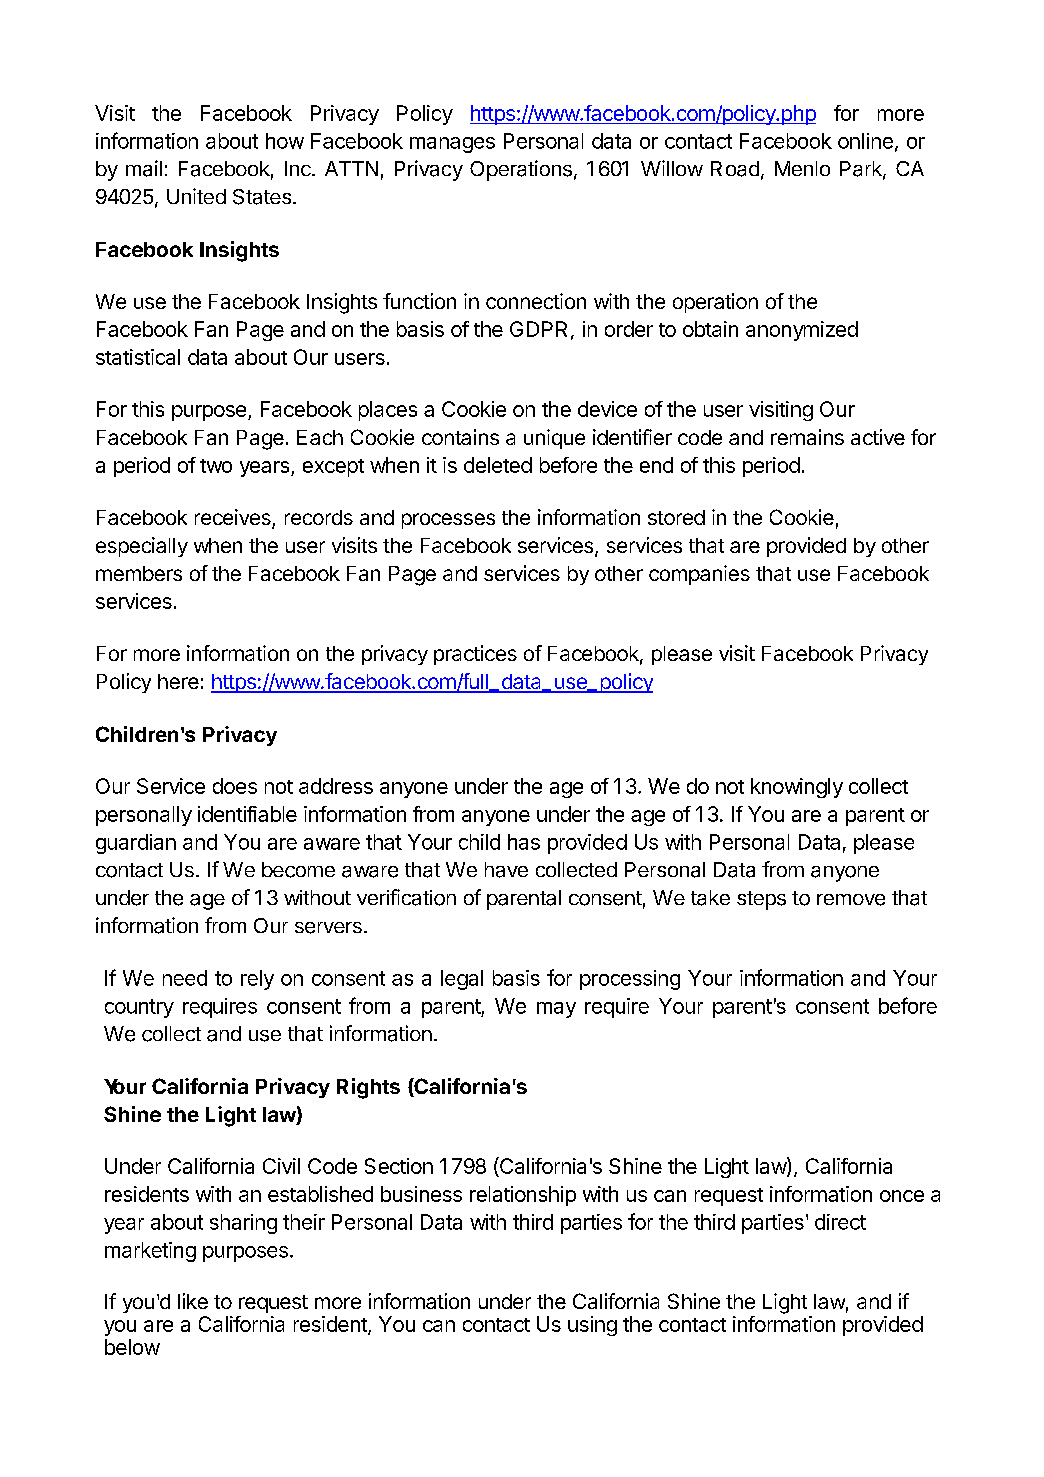  I want to click on may, so click(556, 1010).
